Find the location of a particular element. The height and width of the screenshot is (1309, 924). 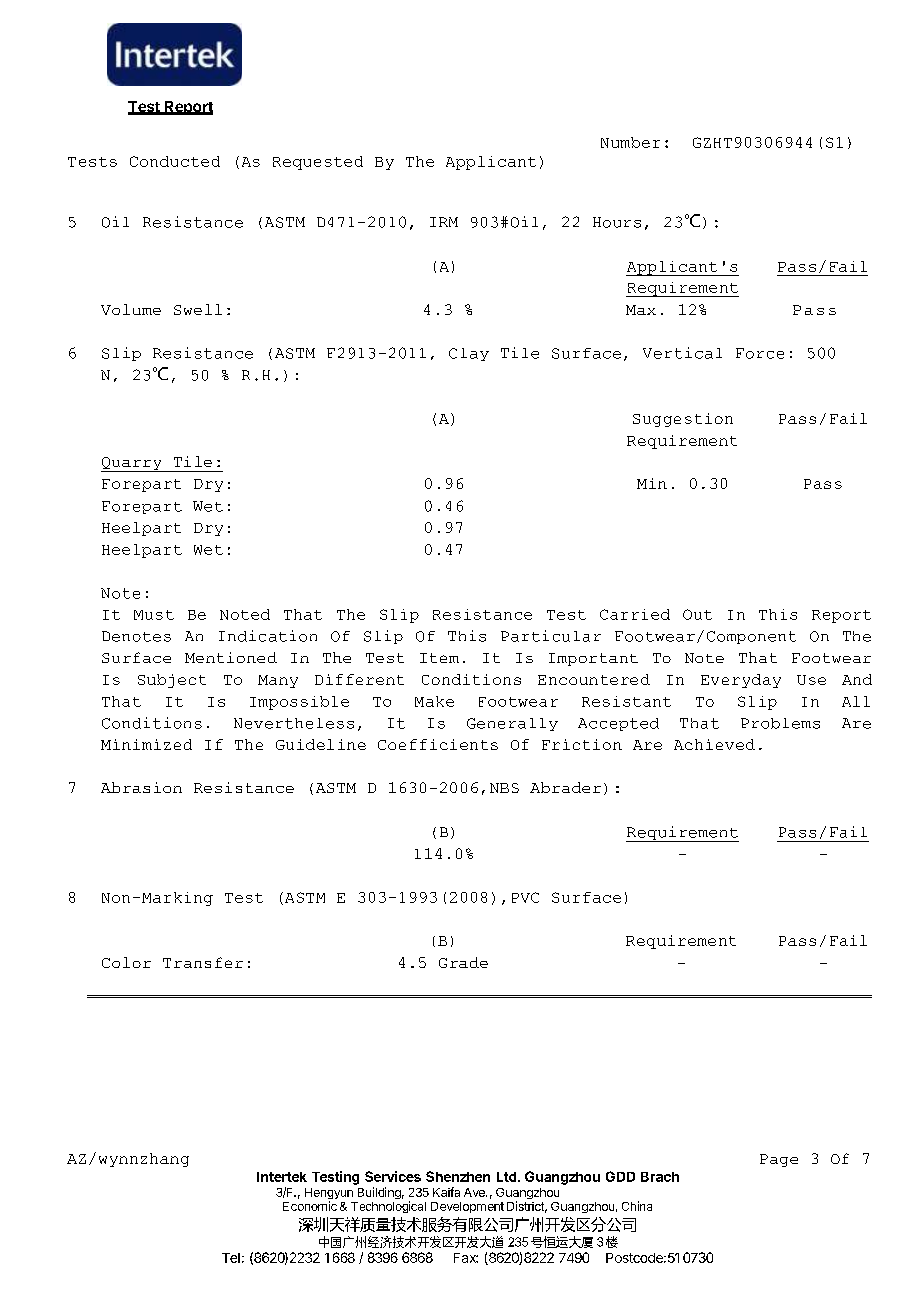

Number is located at coordinates (630, 142).
